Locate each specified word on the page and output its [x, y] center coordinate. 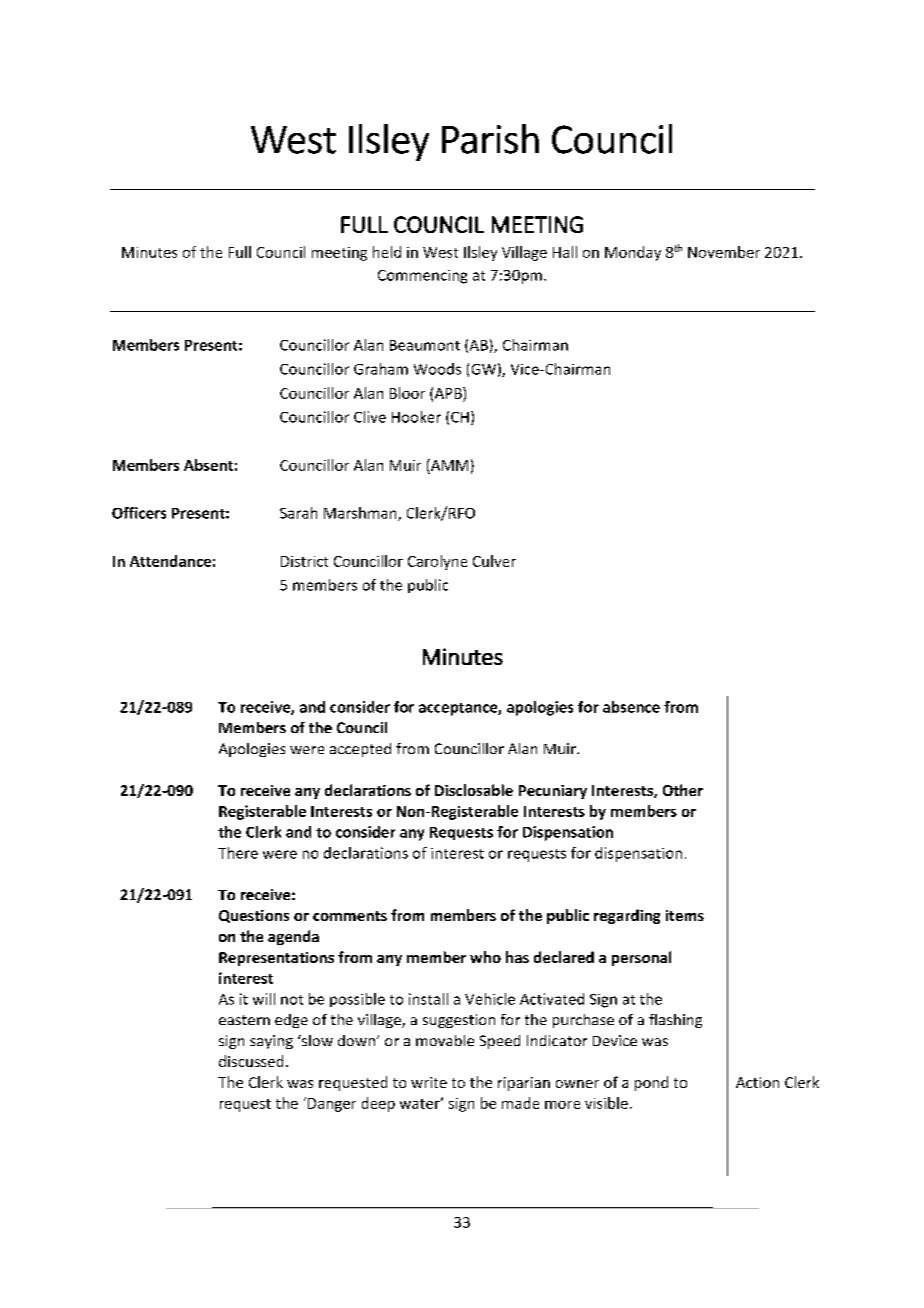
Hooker [416, 417]
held [387, 252]
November [724, 252]
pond [651, 1083]
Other [683, 790]
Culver [494, 561]
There [238, 853]
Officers [139, 513]
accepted [360, 750]
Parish [490, 139]
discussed [251, 1061]
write [429, 1082]
